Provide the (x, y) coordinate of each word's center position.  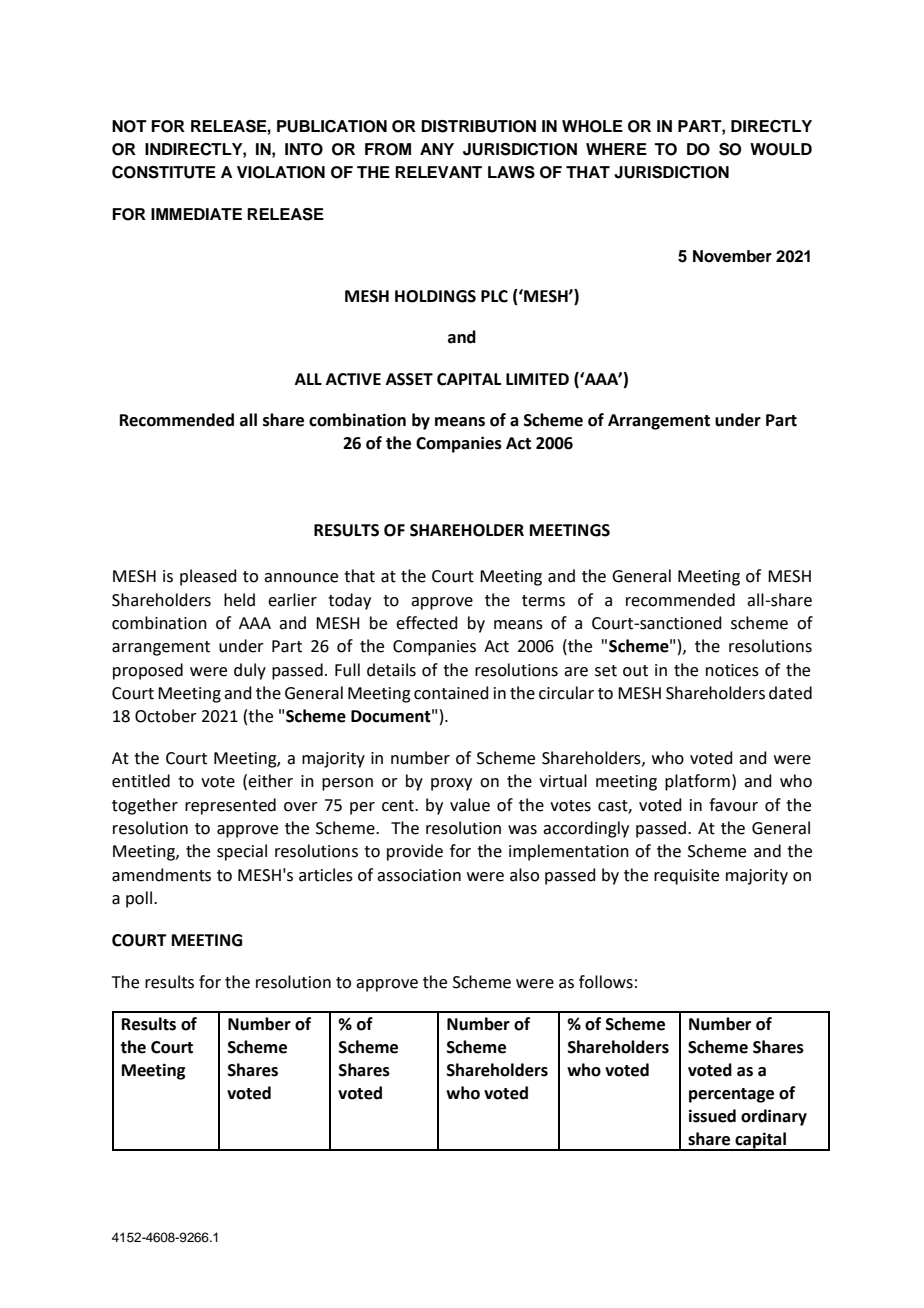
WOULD (781, 149)
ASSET (409, 379)
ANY (437, 149)
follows (606, 982)
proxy (451, 784)
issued (712, 1116)
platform (697, 782)
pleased (208, 577)
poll (139, 899)
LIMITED (537, 379)
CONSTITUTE (164, 172)
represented (230, 806)
